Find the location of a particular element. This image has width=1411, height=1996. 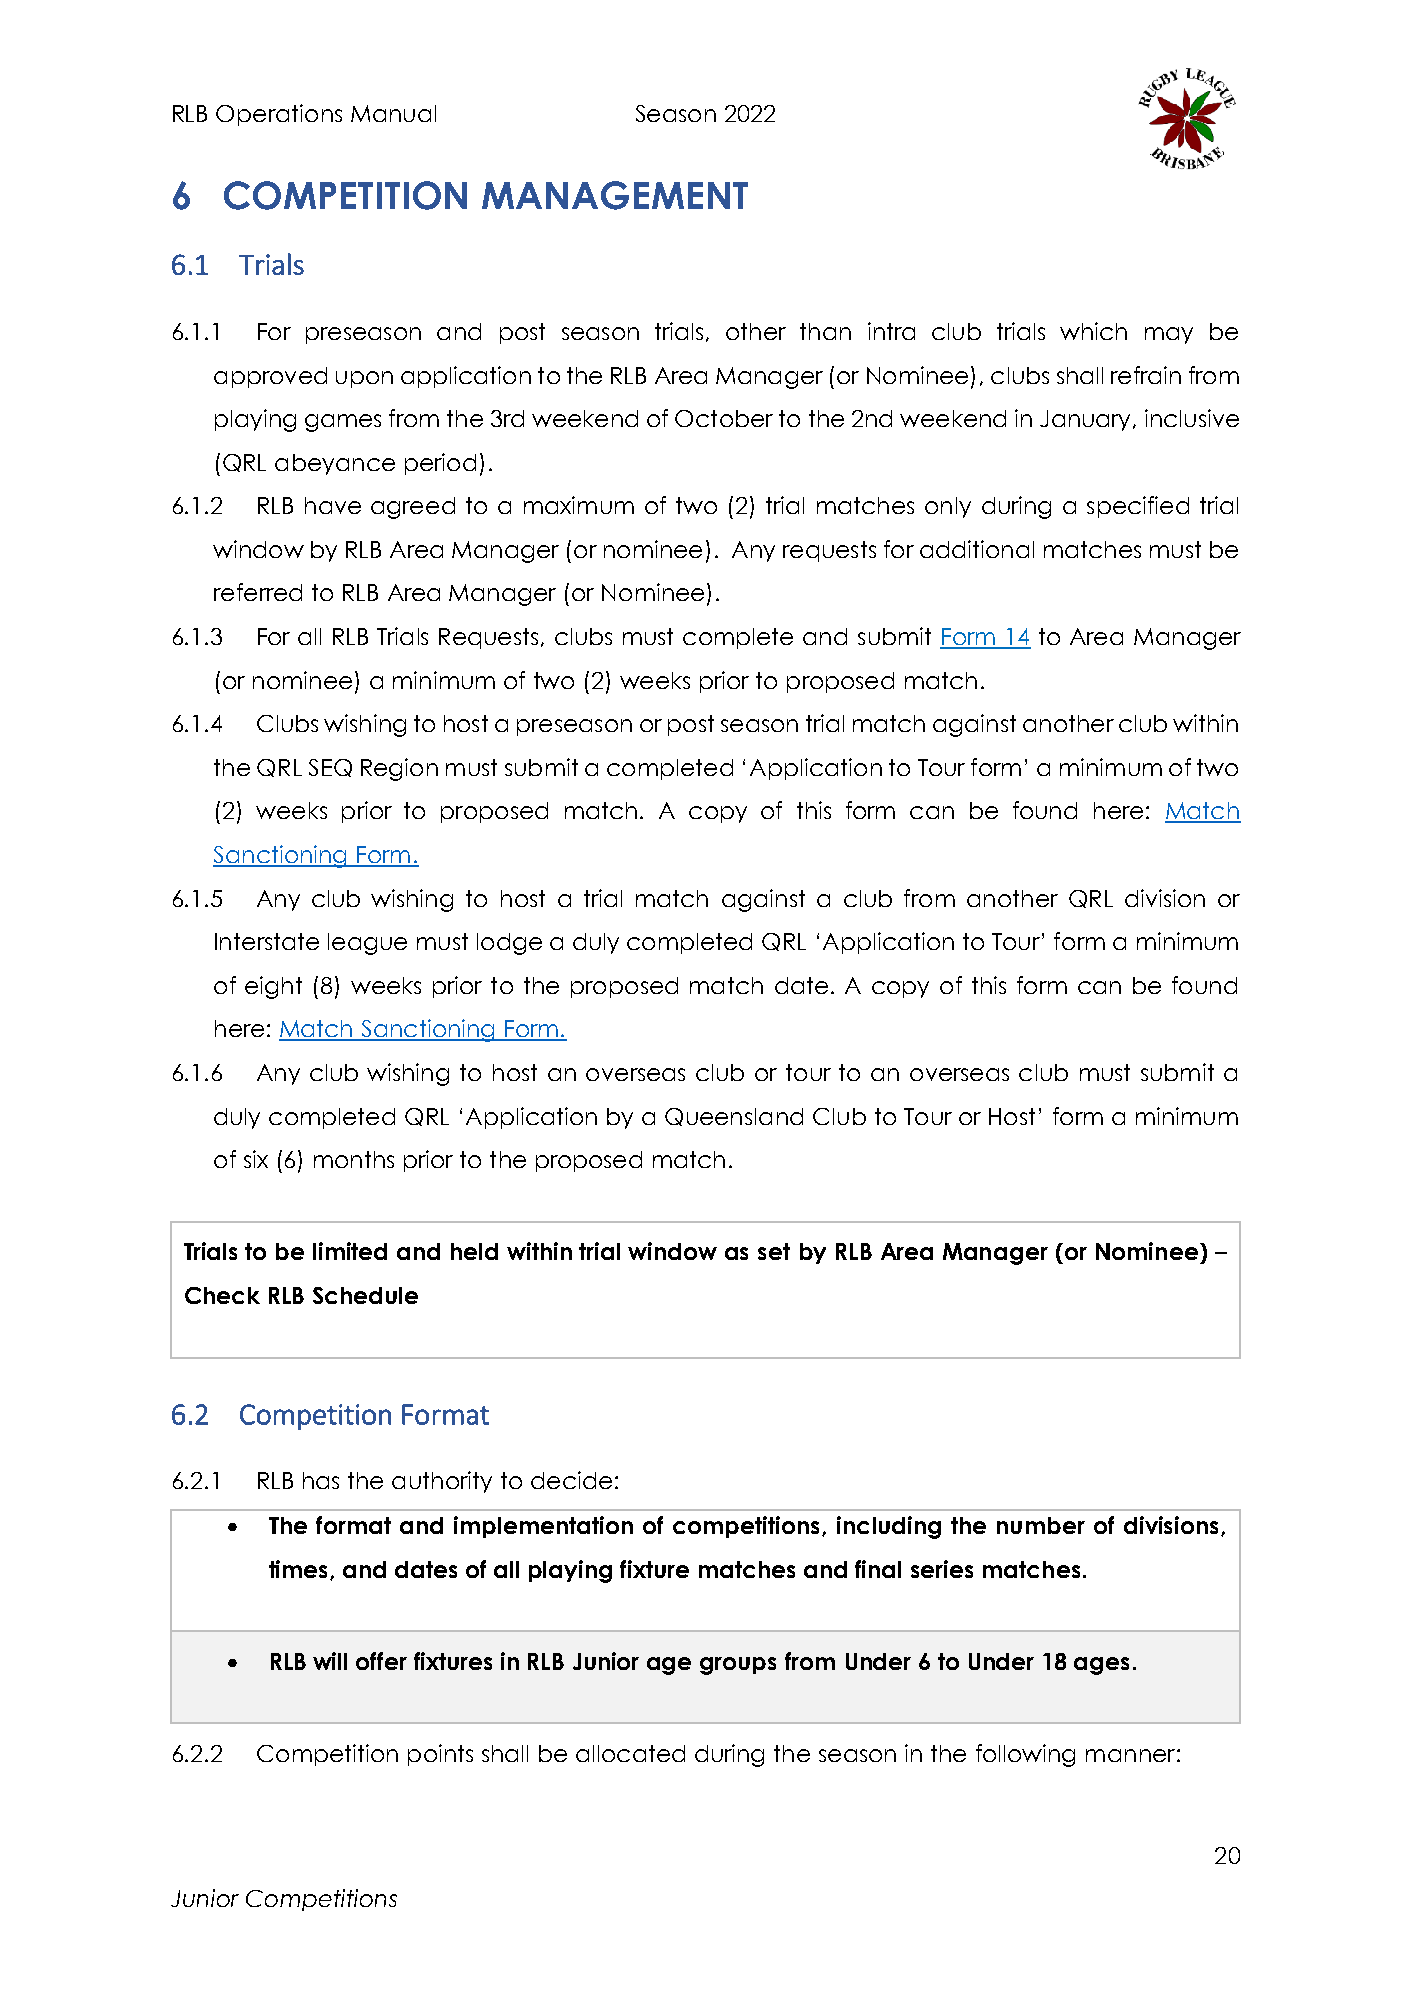

which is located at coordinates (1093, 331).
